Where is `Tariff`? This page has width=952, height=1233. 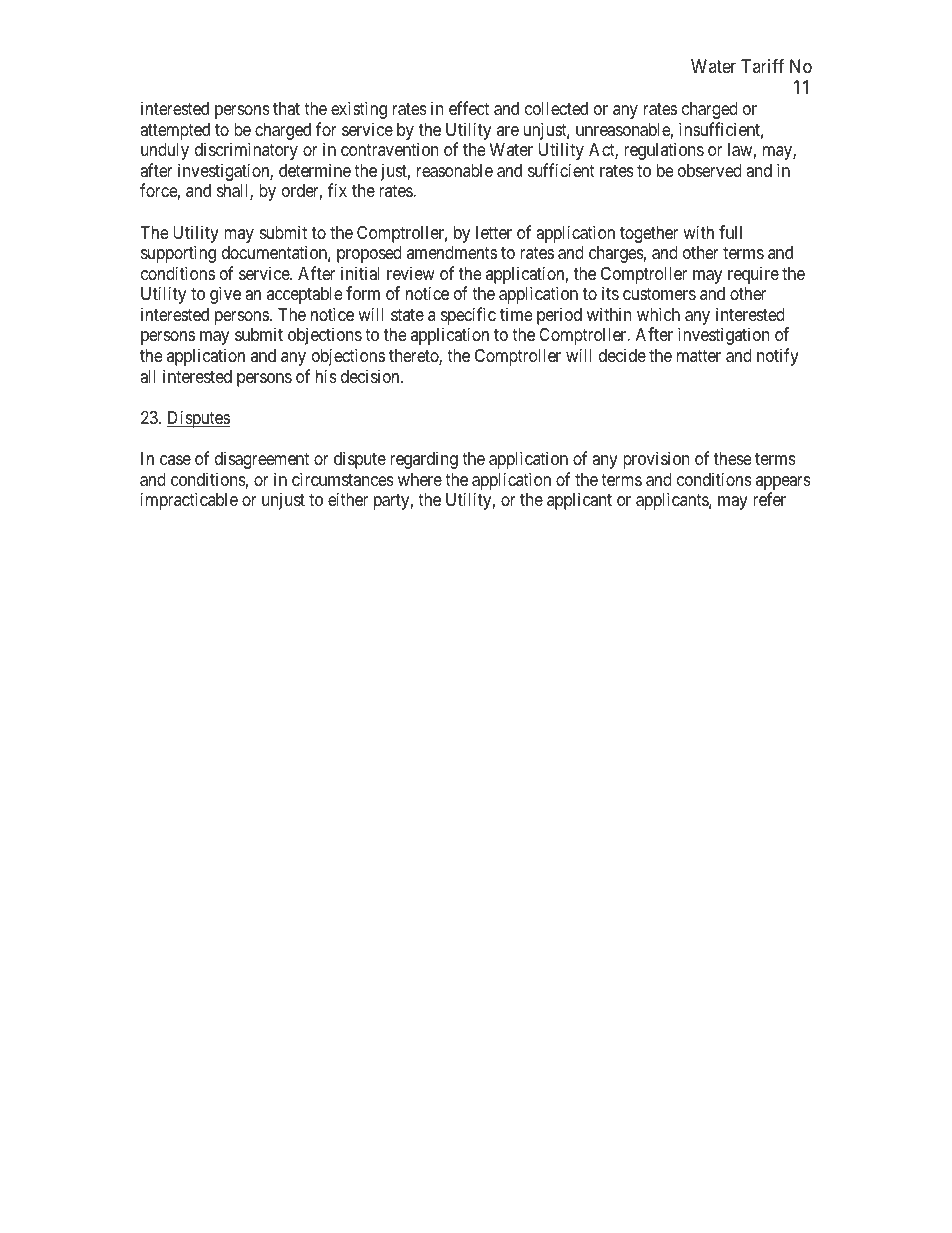
Tariff is located at coordinates (762, 66).
